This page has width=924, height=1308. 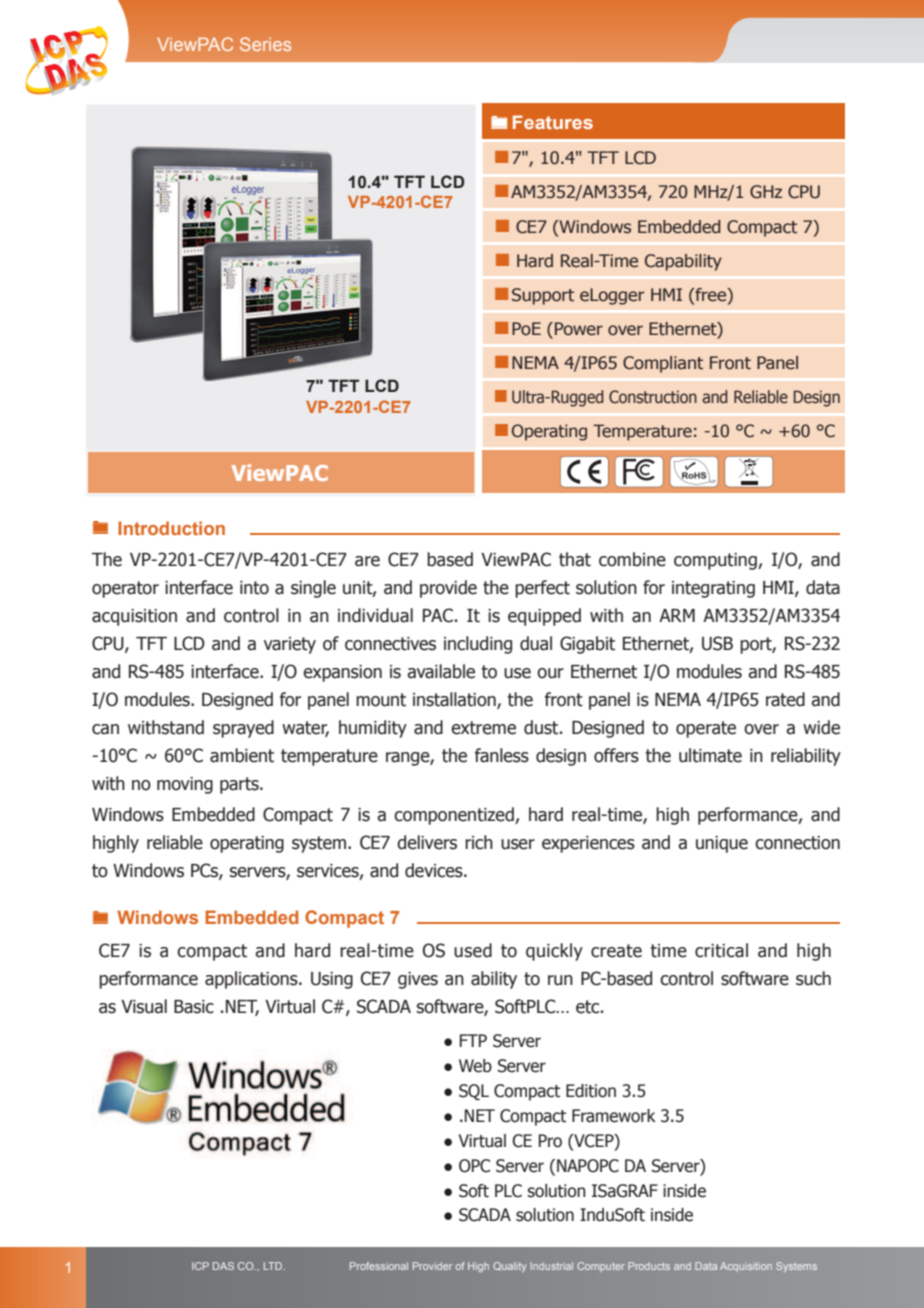 What do you see at coordinates (200, 1266) in the page?
I see `ICP` at bounding box center [200, 1266].
